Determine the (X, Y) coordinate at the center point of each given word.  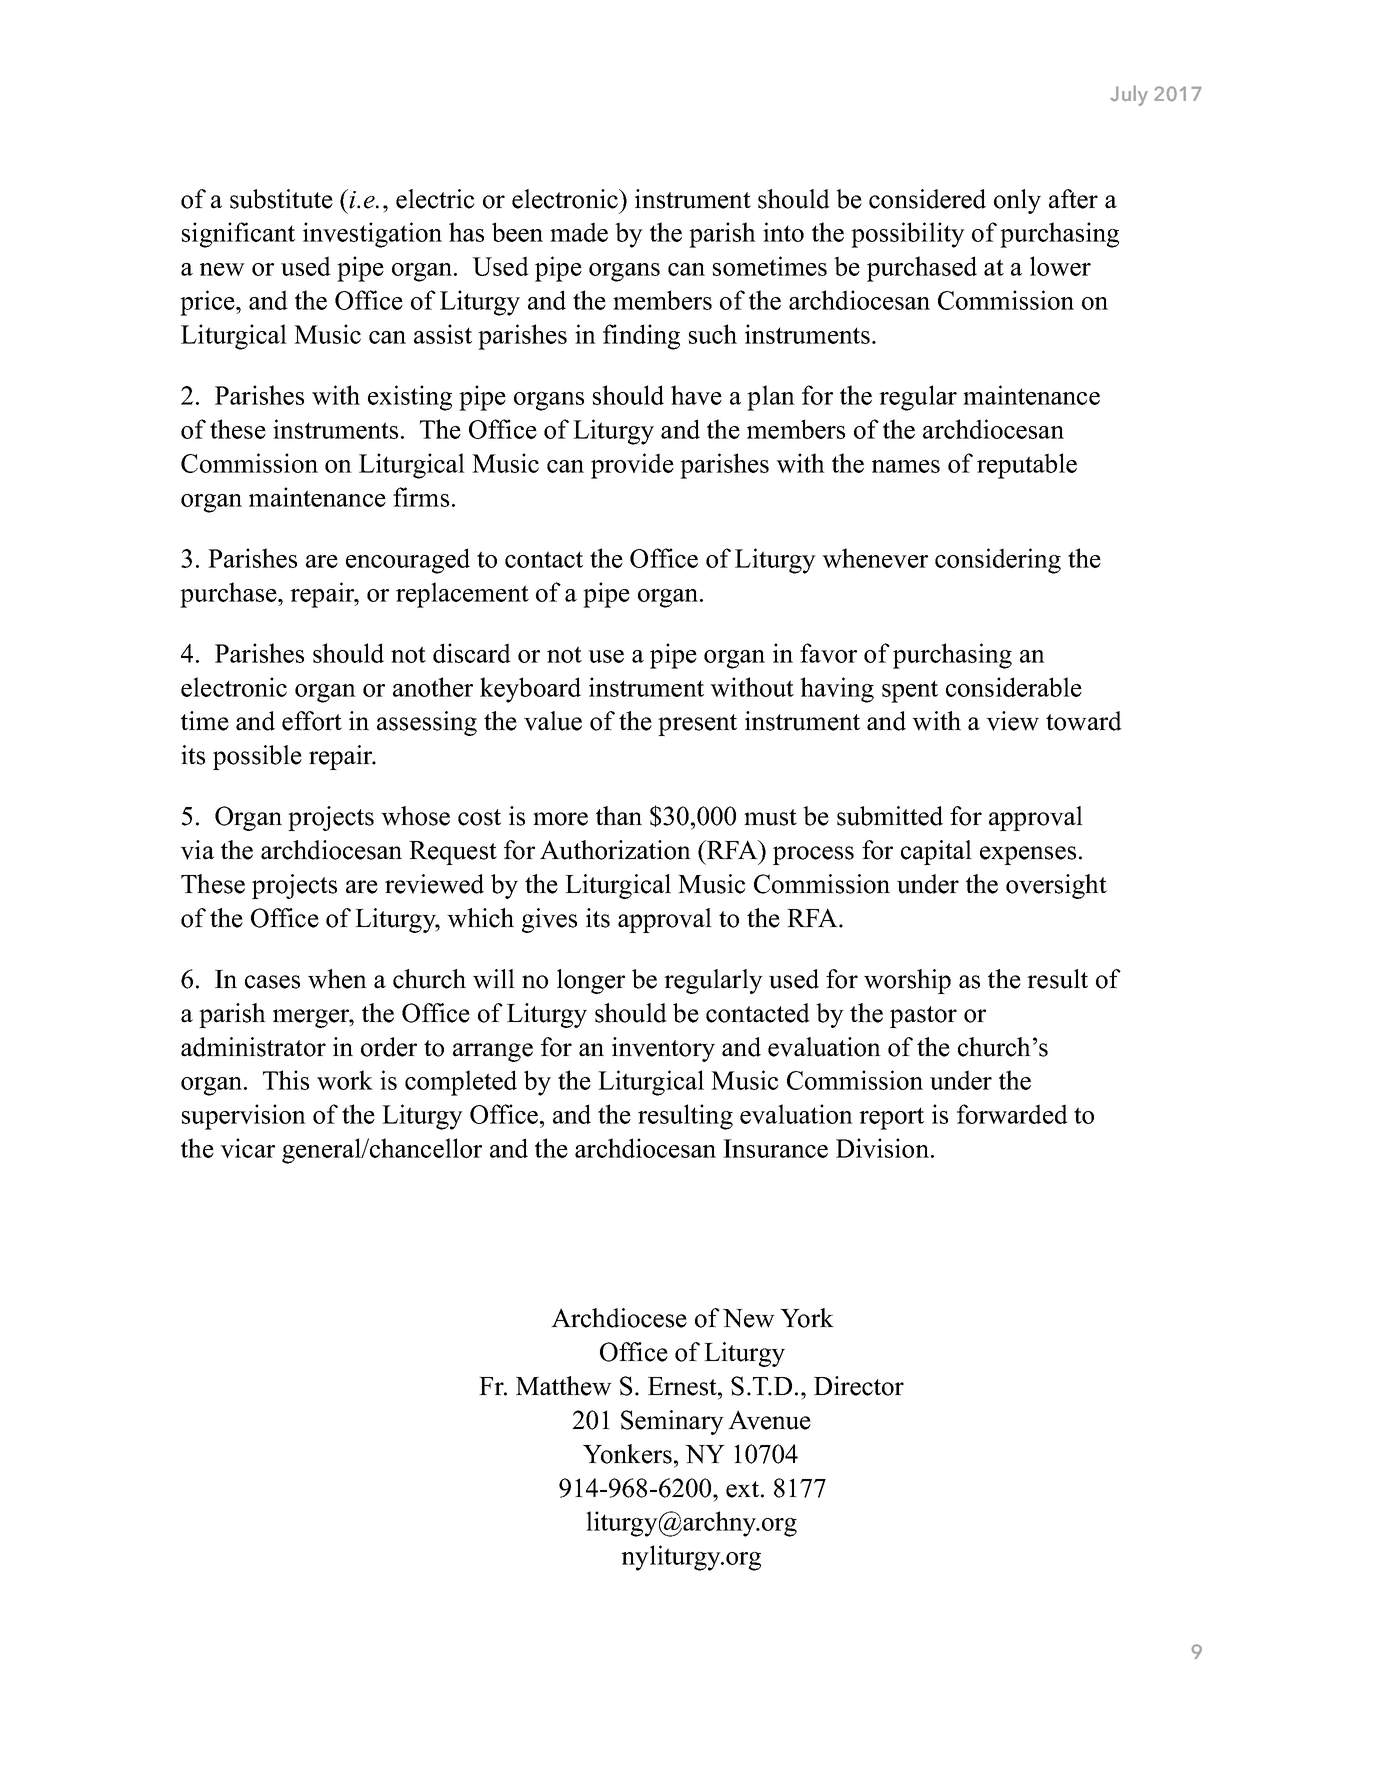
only (1017, 201)
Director (859, 1386)
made (579, 232)
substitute (281, 199)
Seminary (672, 1422)
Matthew (564, 1386)
